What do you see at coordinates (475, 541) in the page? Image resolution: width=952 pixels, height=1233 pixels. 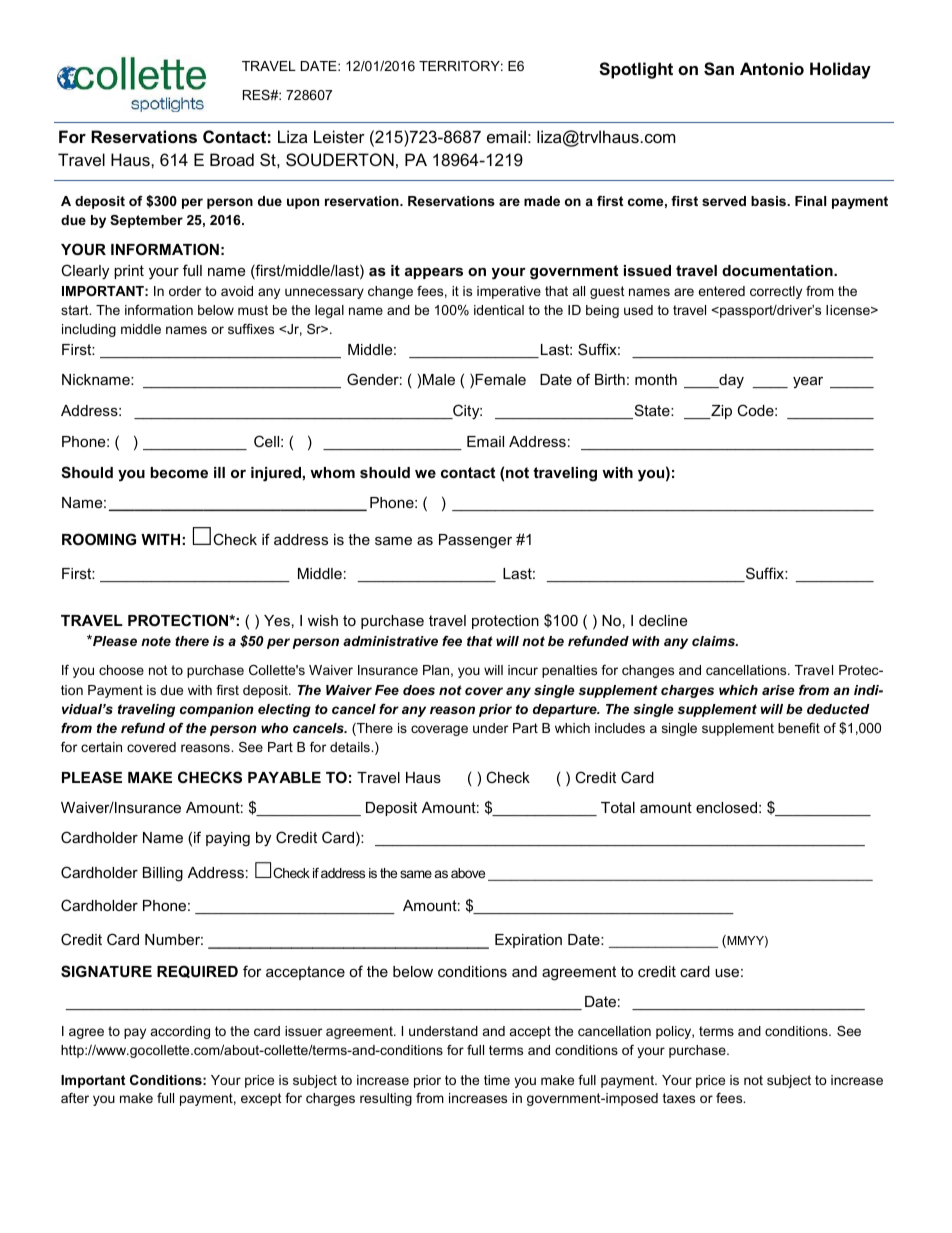 I see `Passenger` at bounding box center [475, 541].
